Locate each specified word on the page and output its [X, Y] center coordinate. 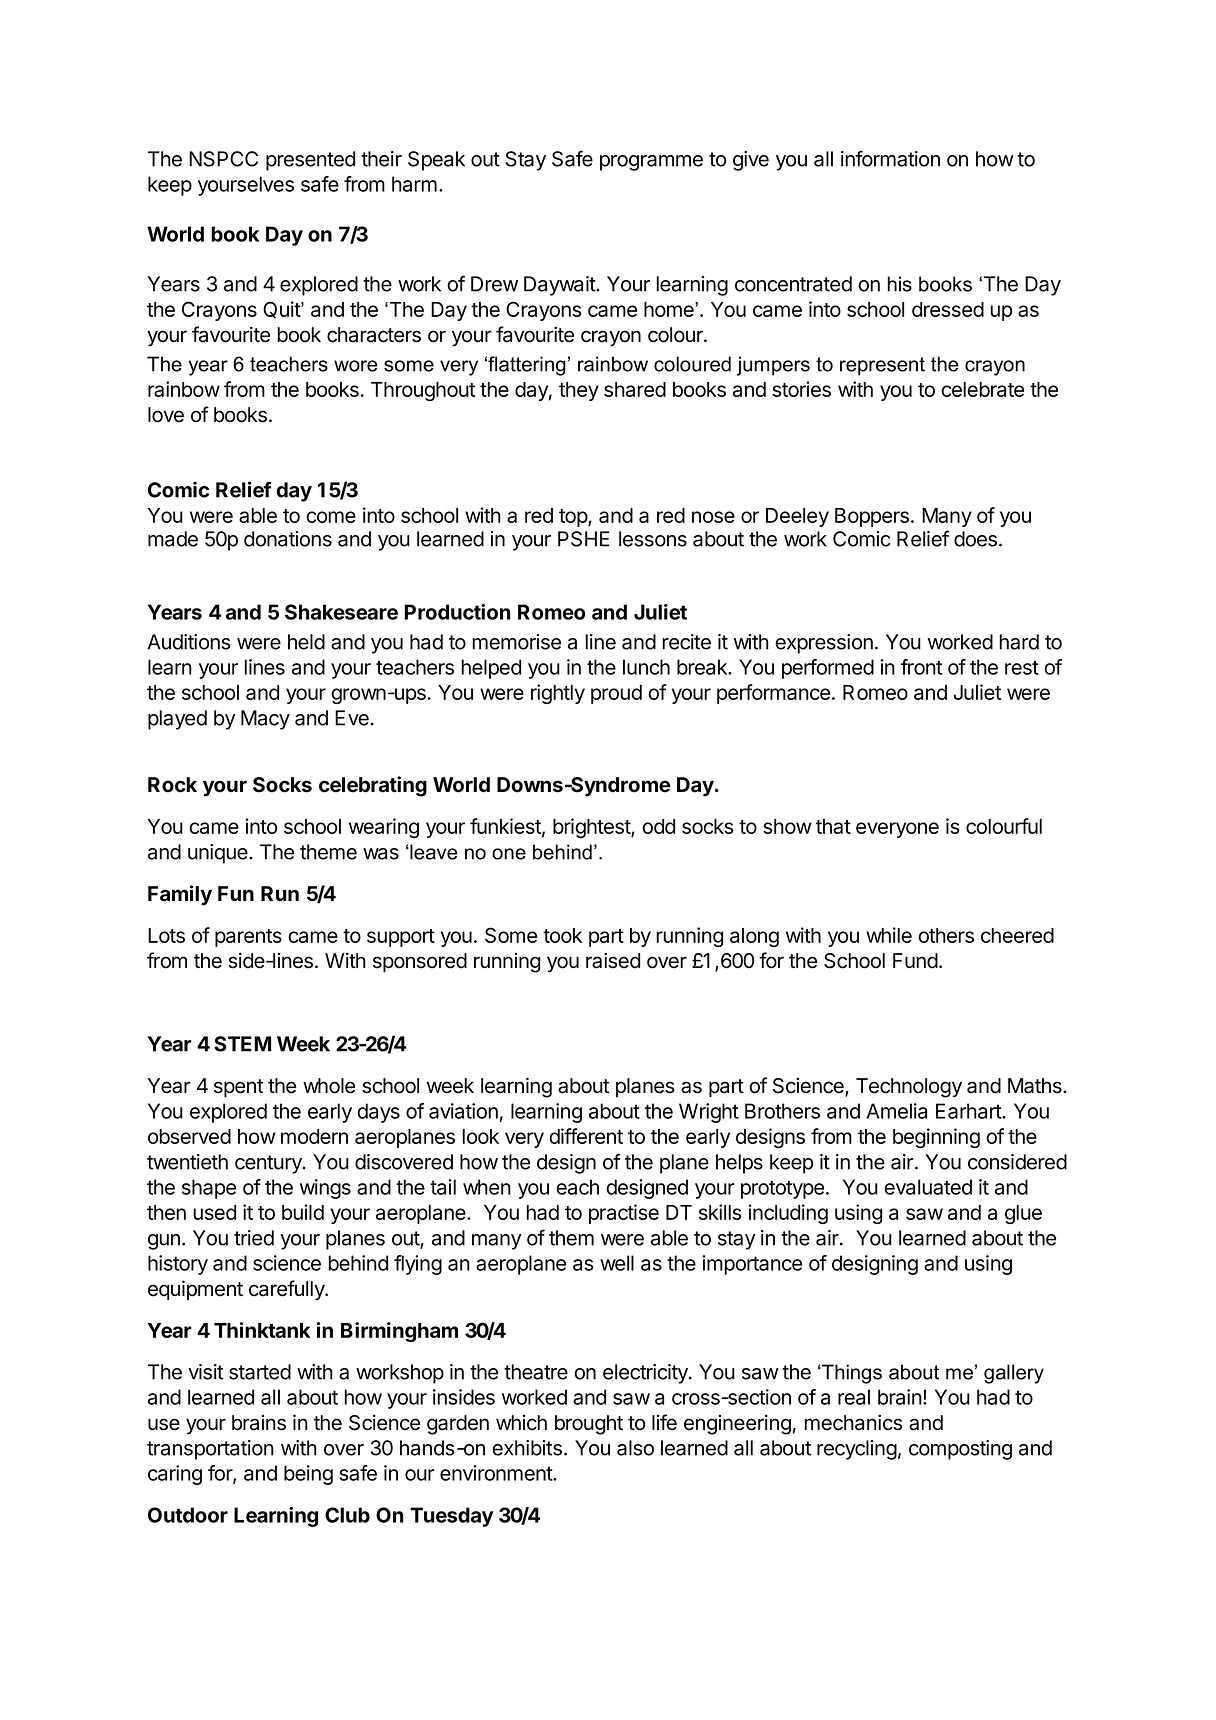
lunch [646, 667]
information [890, 158]
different [586, 1136]
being [308, 1475]
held [306, 642]
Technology [909, 1088]
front [921, 667]
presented [310, 161]
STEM [242, 1044]
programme [651, 163]
